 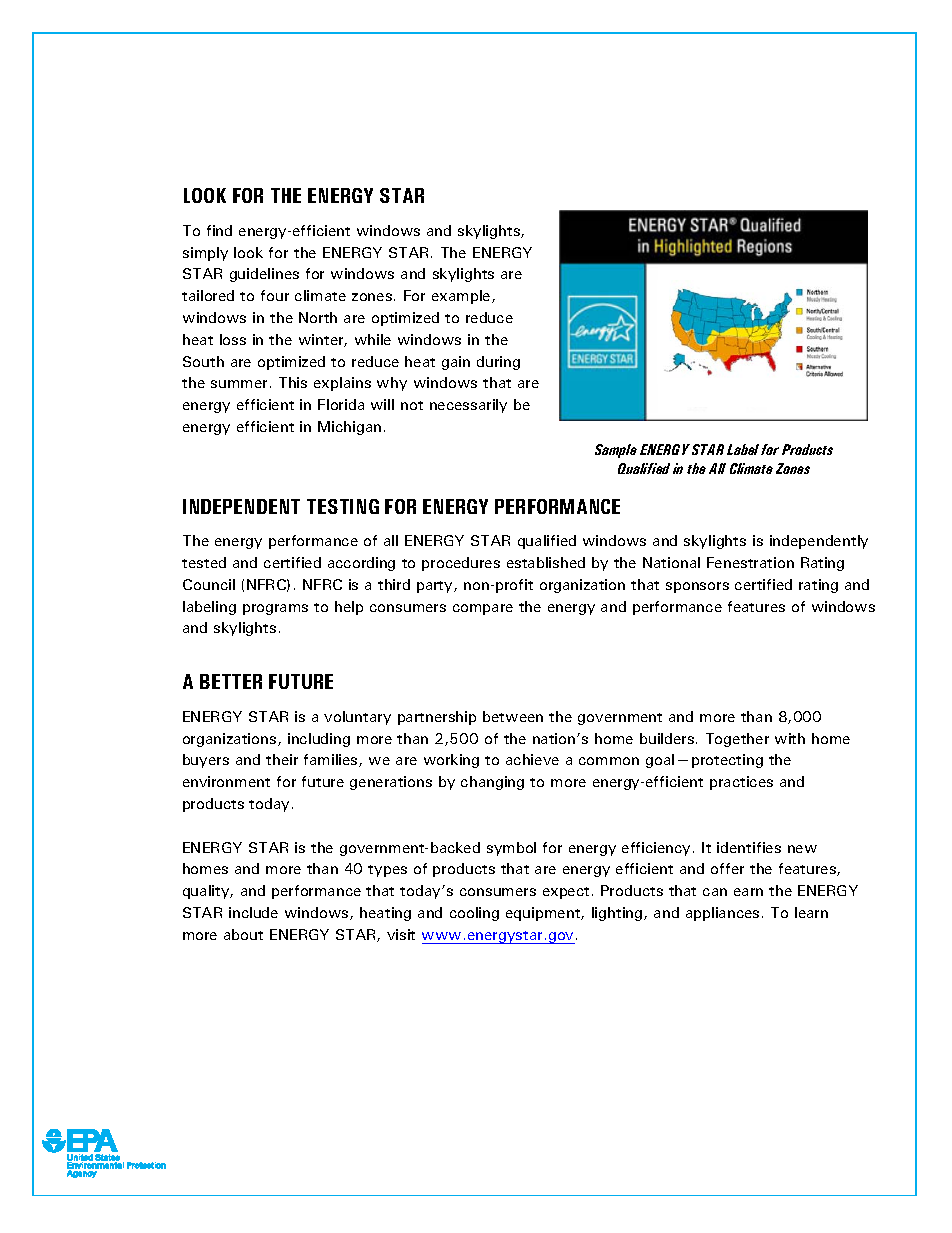 What do you see at coordinates (616, 451) in the screenshot?
I see `Sample` at bounding box center [616, 451].
